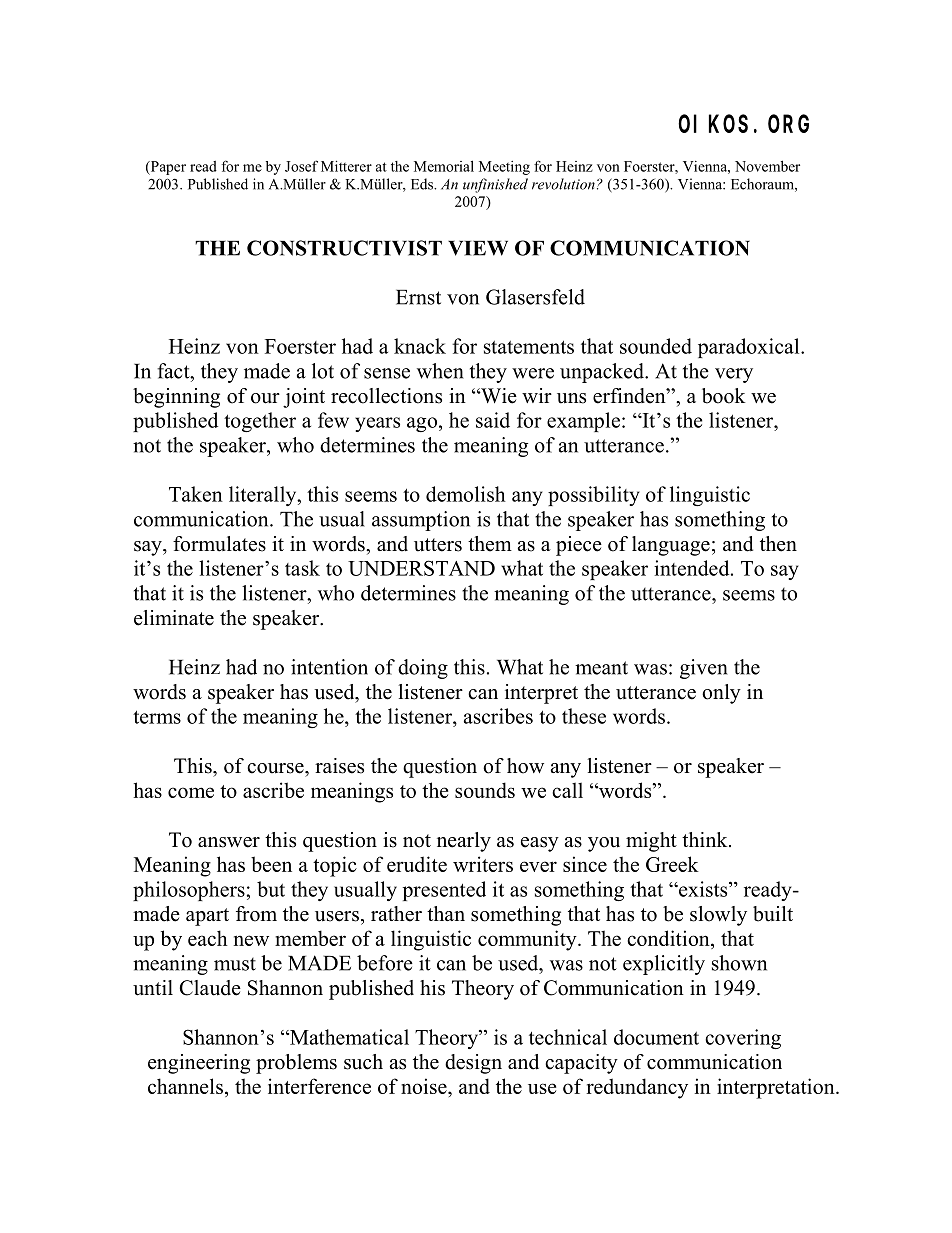 The height and width of the screenshot is (1233, 952). I want to click on Josef, so click(301, 166).
